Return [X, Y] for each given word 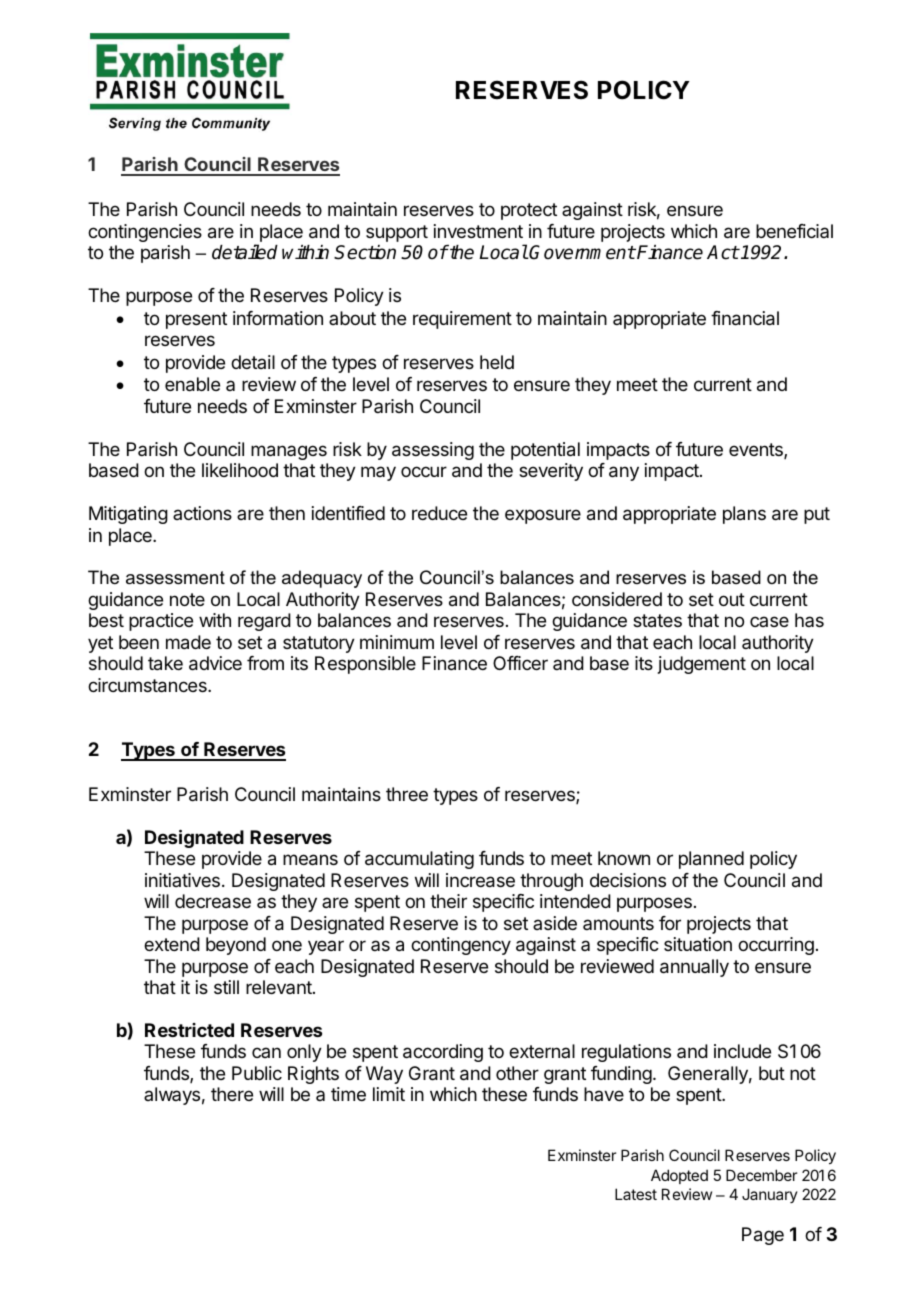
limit [389, 1094]
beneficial [794, 231]
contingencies [145, 233]
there [232, 1094]
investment [478, 231]
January [770, 1195]
